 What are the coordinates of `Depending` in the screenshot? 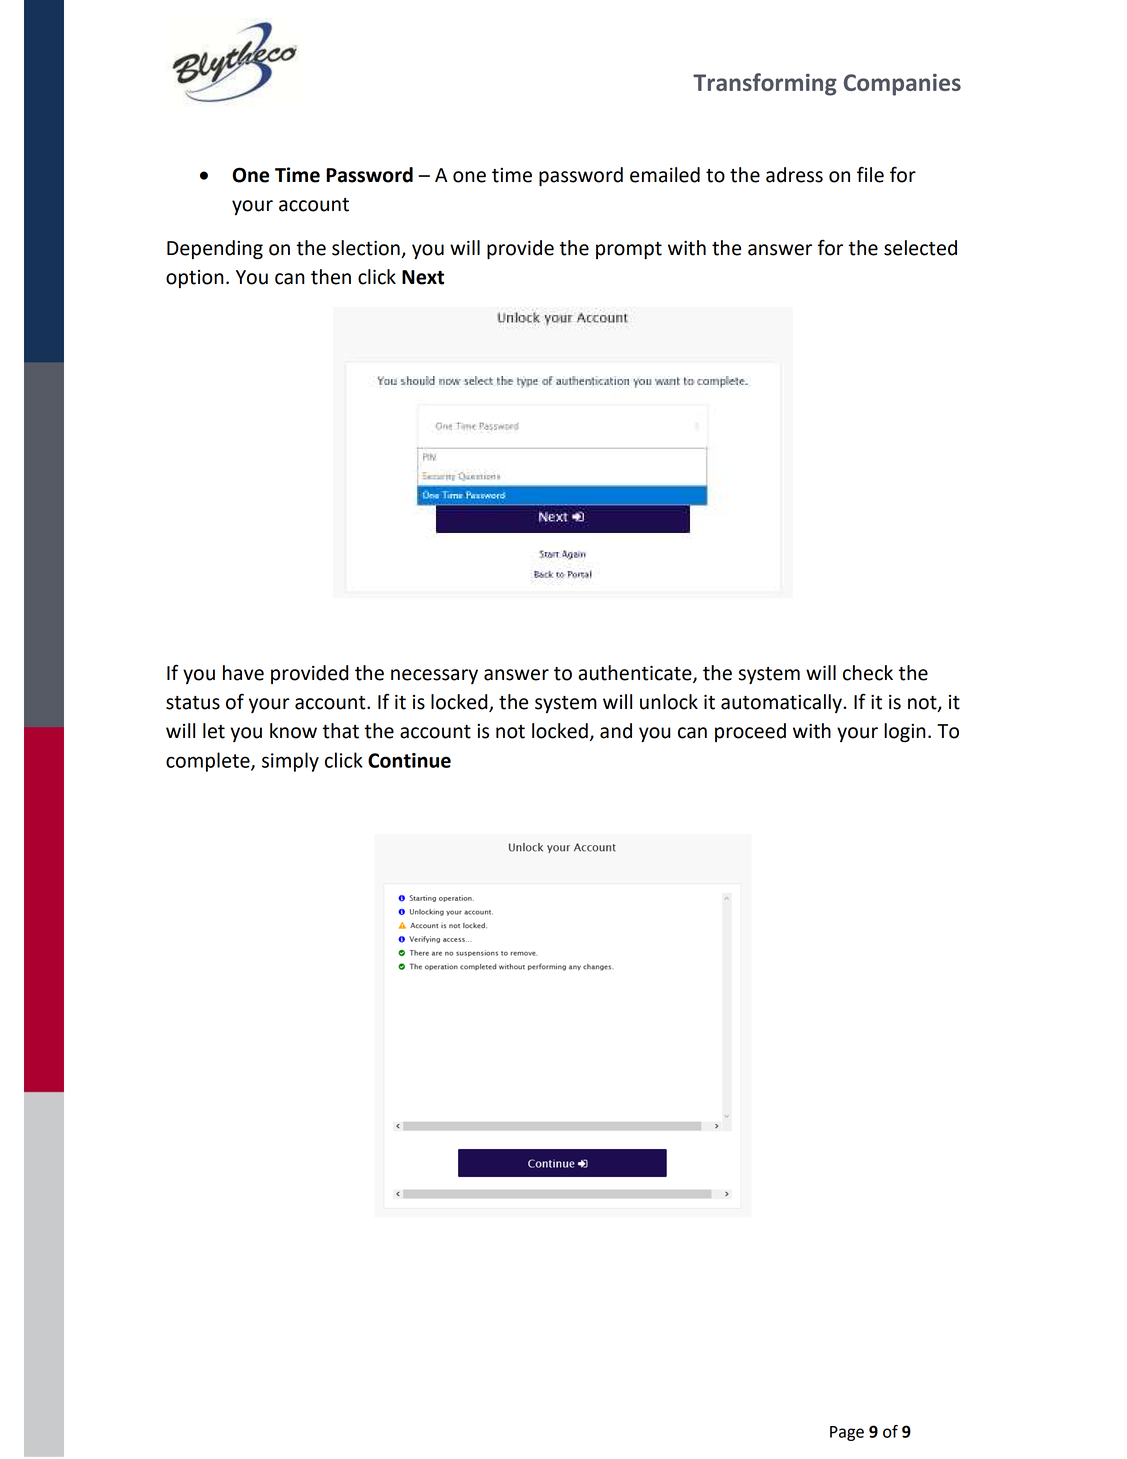 It's located at (215, 250).
